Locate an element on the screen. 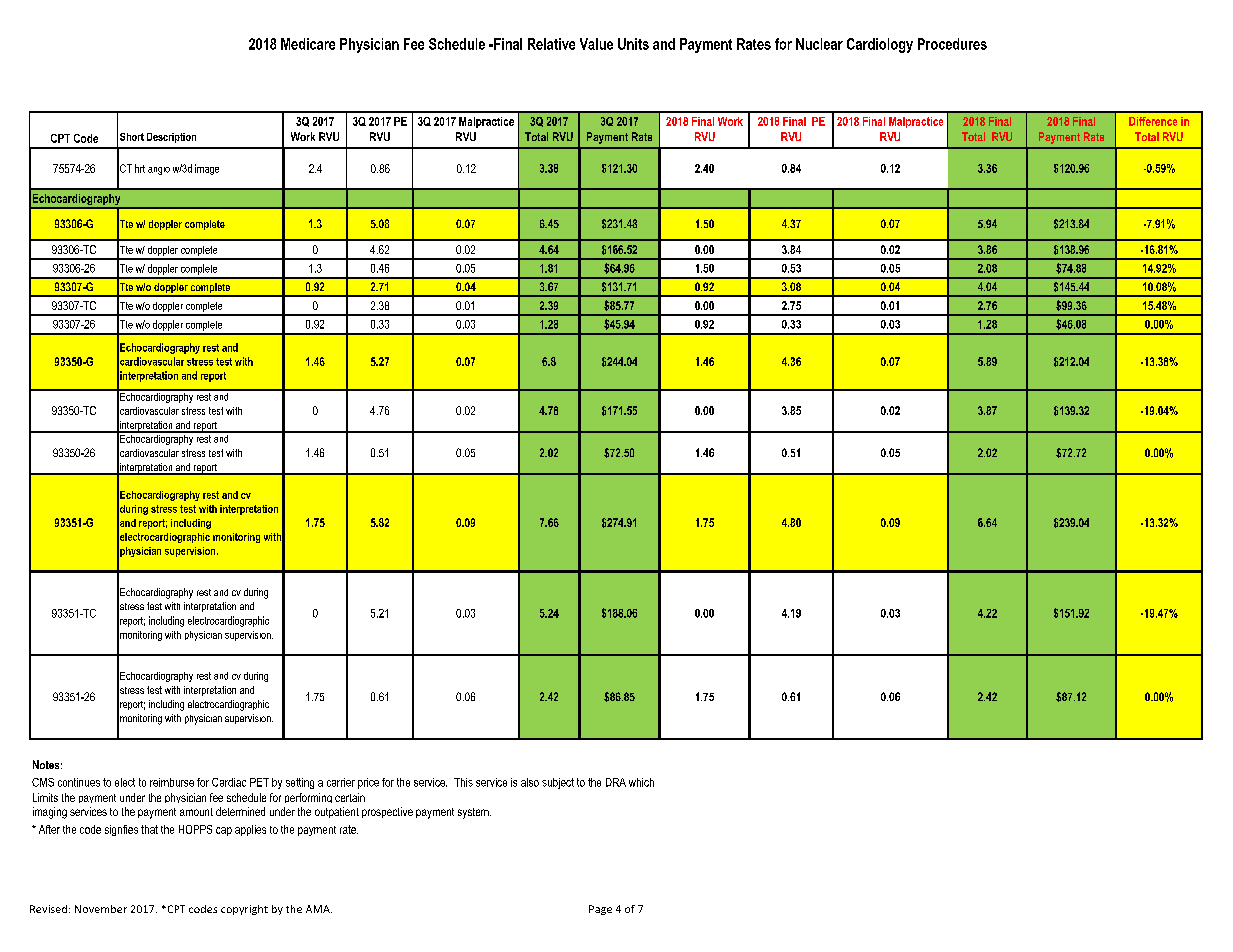 The image size is (1233, 952). Medicare is located at coordinates (308, 44).
